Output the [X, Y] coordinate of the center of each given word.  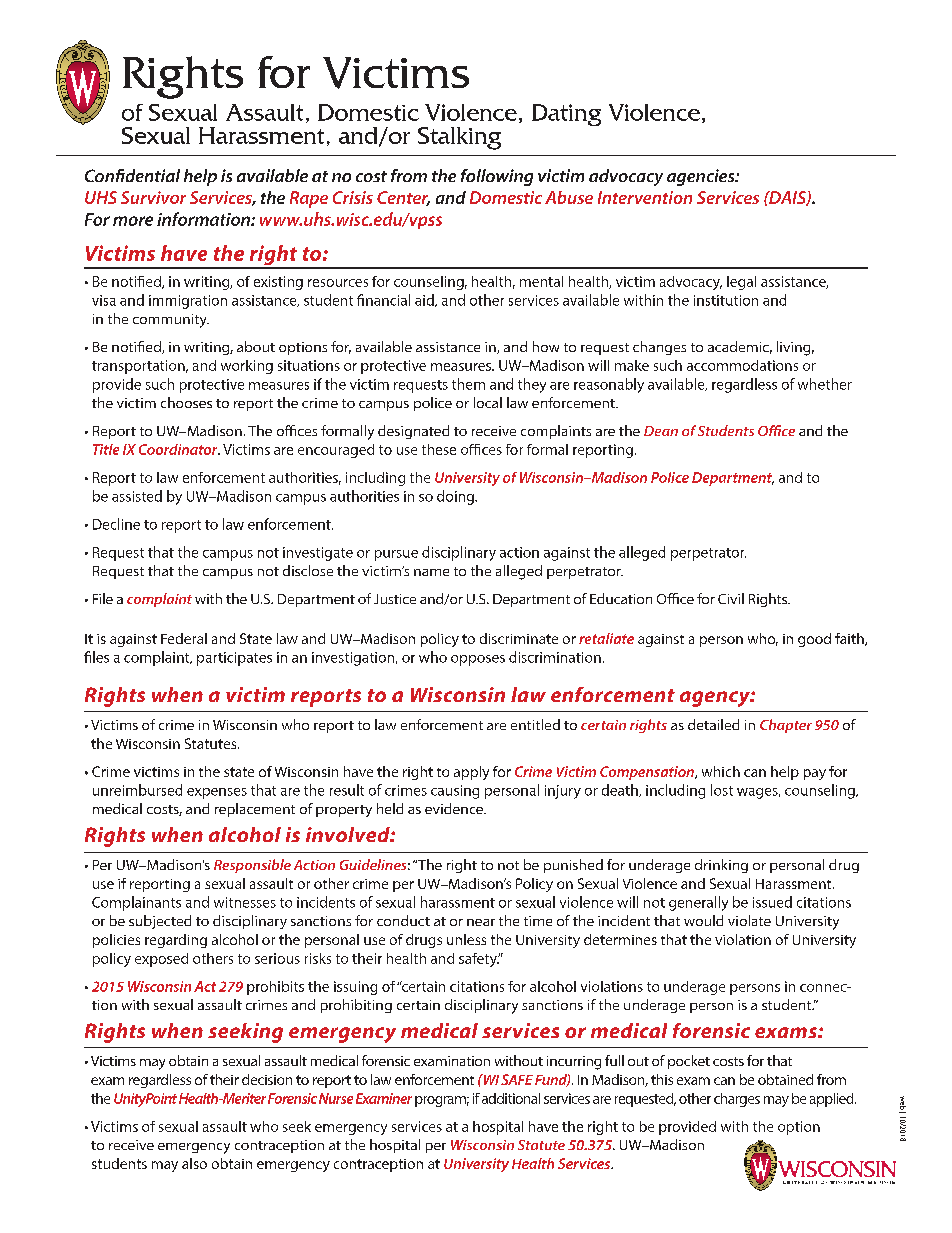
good [814, 640]
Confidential [132, 175]
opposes [478, 660]
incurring [574, 1063]
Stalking [459, 138]
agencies [702, 177]
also [194, 1163]
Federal [184, 638]
